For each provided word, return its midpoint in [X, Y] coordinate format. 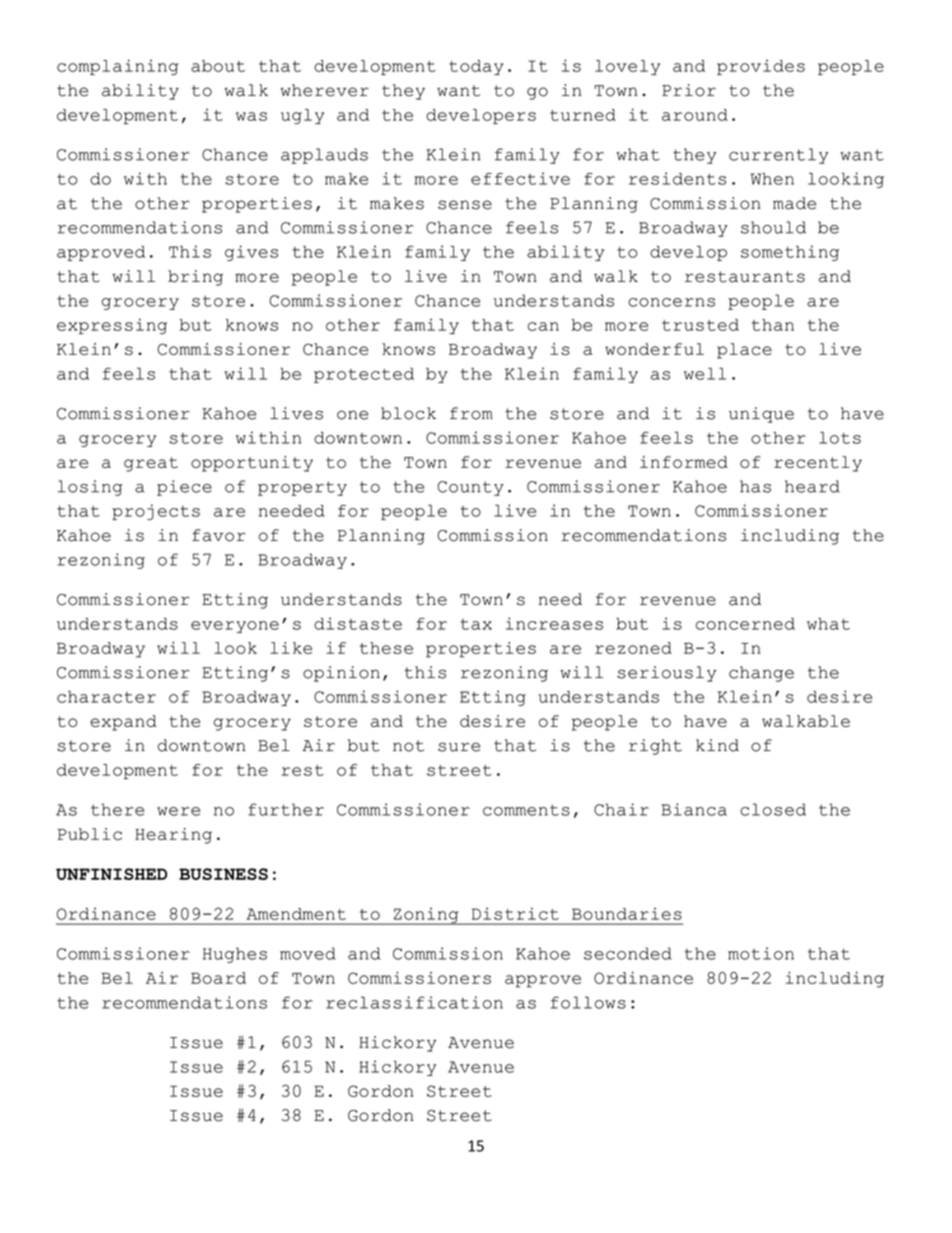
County [470, 488]
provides [761, 67]
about [218, 66]
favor [219, 535]
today [476, 67]
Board [218, 978]
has [755, 486]
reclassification [414, 1002]
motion [761, 953]
